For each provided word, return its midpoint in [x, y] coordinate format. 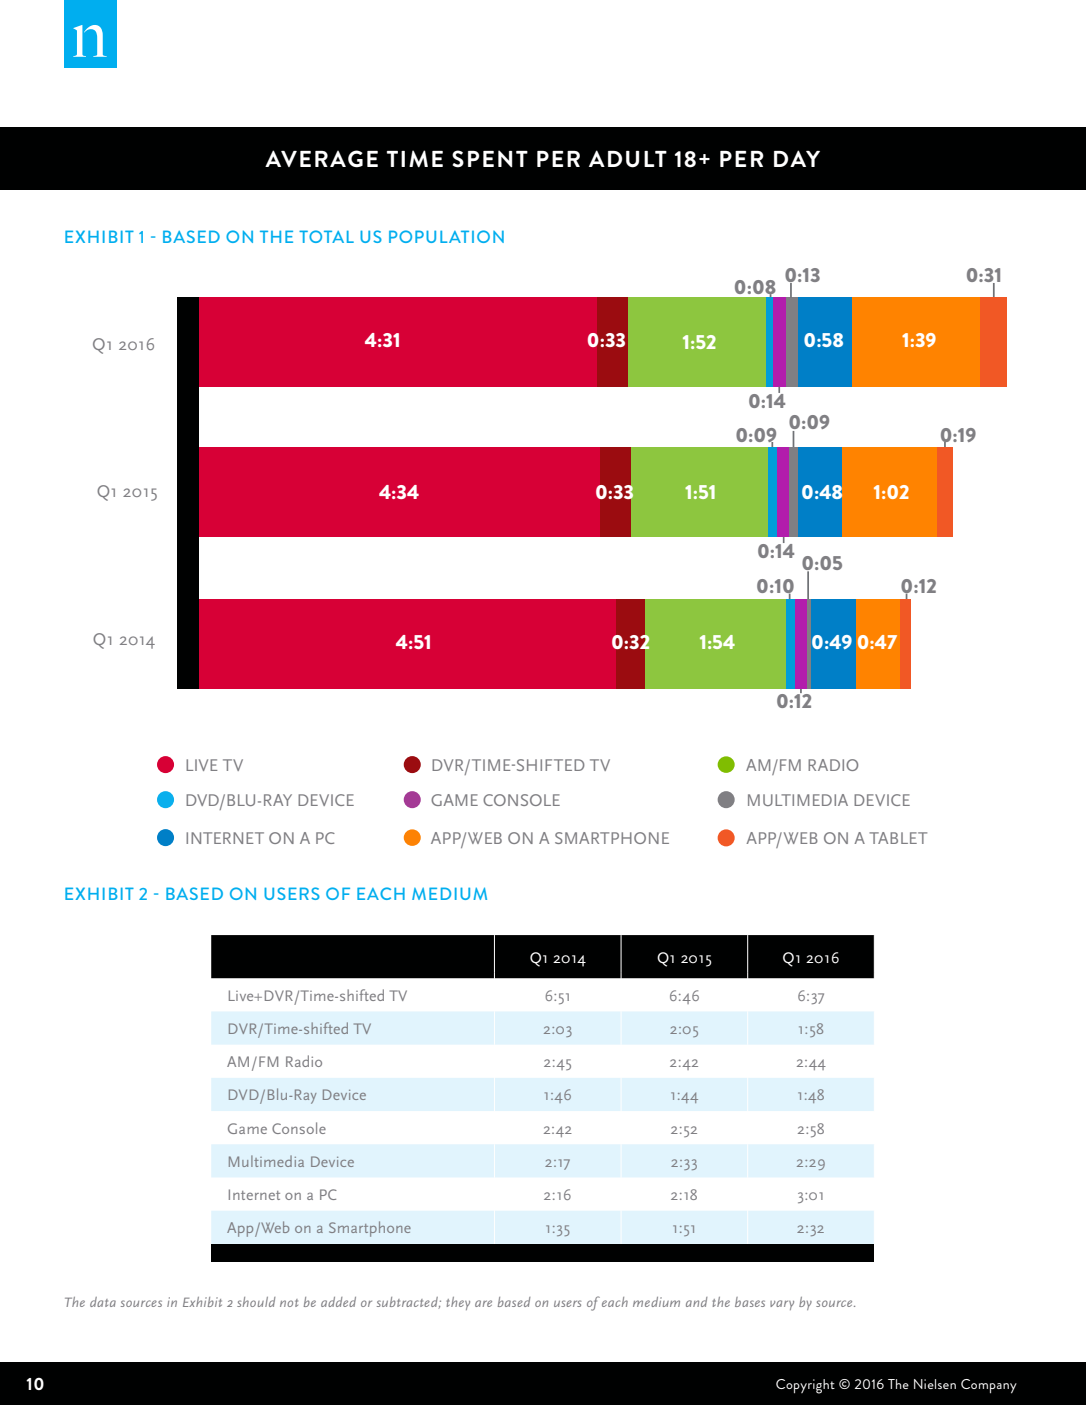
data [103, 1302]
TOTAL [326, 236]
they [458, 1303]
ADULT [628, 159]
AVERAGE [321, 159]
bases [750, 1302]
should [256, 1302]
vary [782, 1305]
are [483, 1303]
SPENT [490, 159]
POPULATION [446, 236]
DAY [797, 158]
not [289, 1303]
